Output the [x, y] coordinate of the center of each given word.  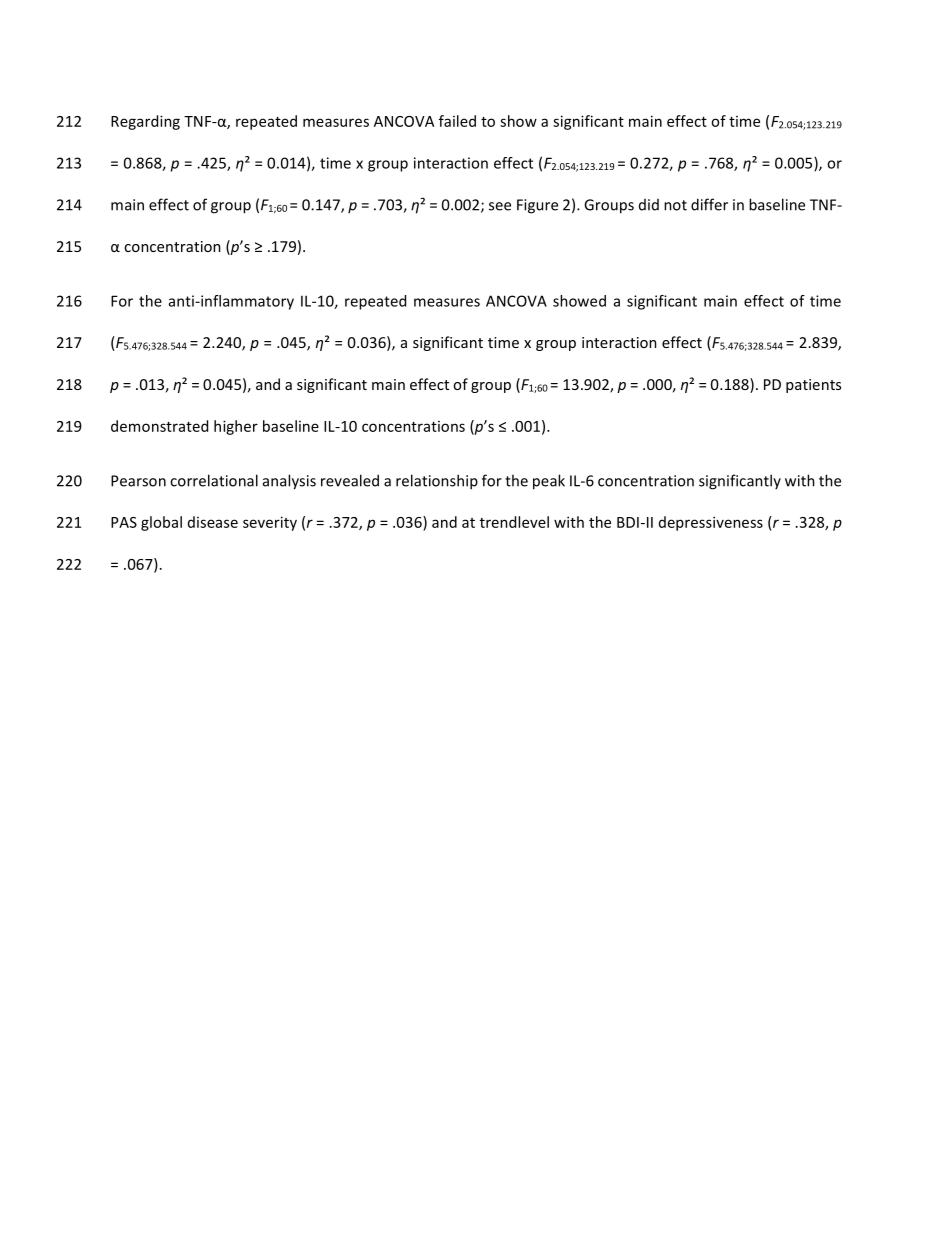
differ [709, 204]
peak [549, 482]
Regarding [145, 122]
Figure [537, 206]
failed [457, 121]
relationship [437, 482]
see [500, 206]
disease [213, 522]
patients [813, 386]
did [649, 205]
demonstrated [159, 426]
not [675, 205]
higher [236, 427]
